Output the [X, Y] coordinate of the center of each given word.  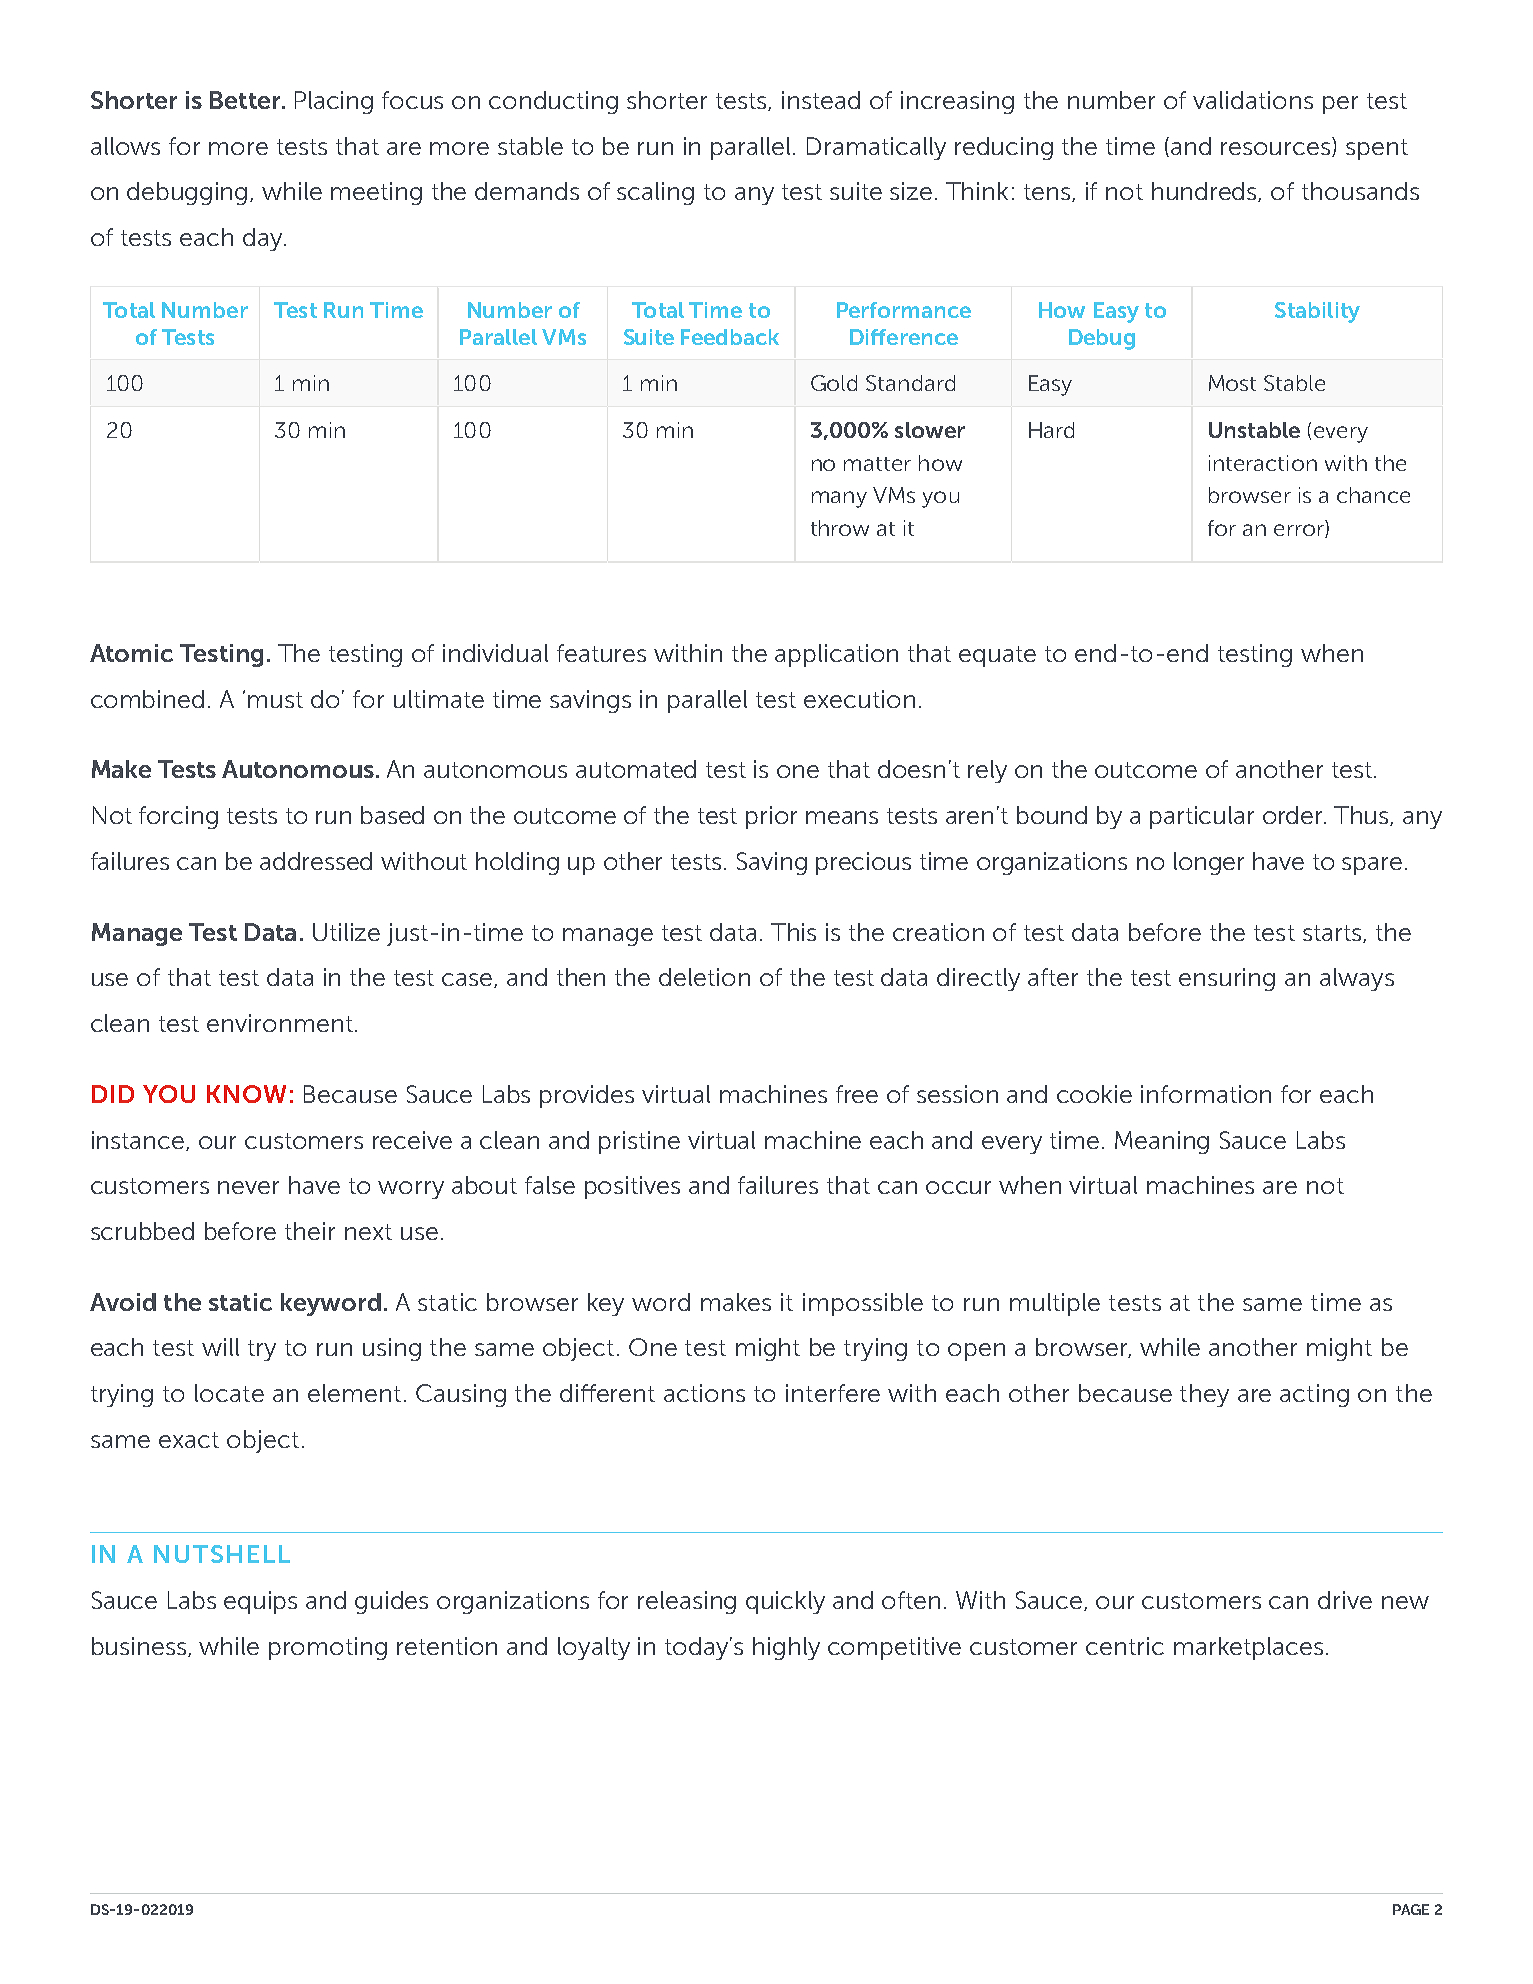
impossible [863, 1304]
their [310, 1231]
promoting [328, 1648]
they [1204, 1395]
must [275, 700]
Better [246, 100]
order [1294, 815]
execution [859, 699]
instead [821, 100]
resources [1277, 149]
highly [786, 1648]
